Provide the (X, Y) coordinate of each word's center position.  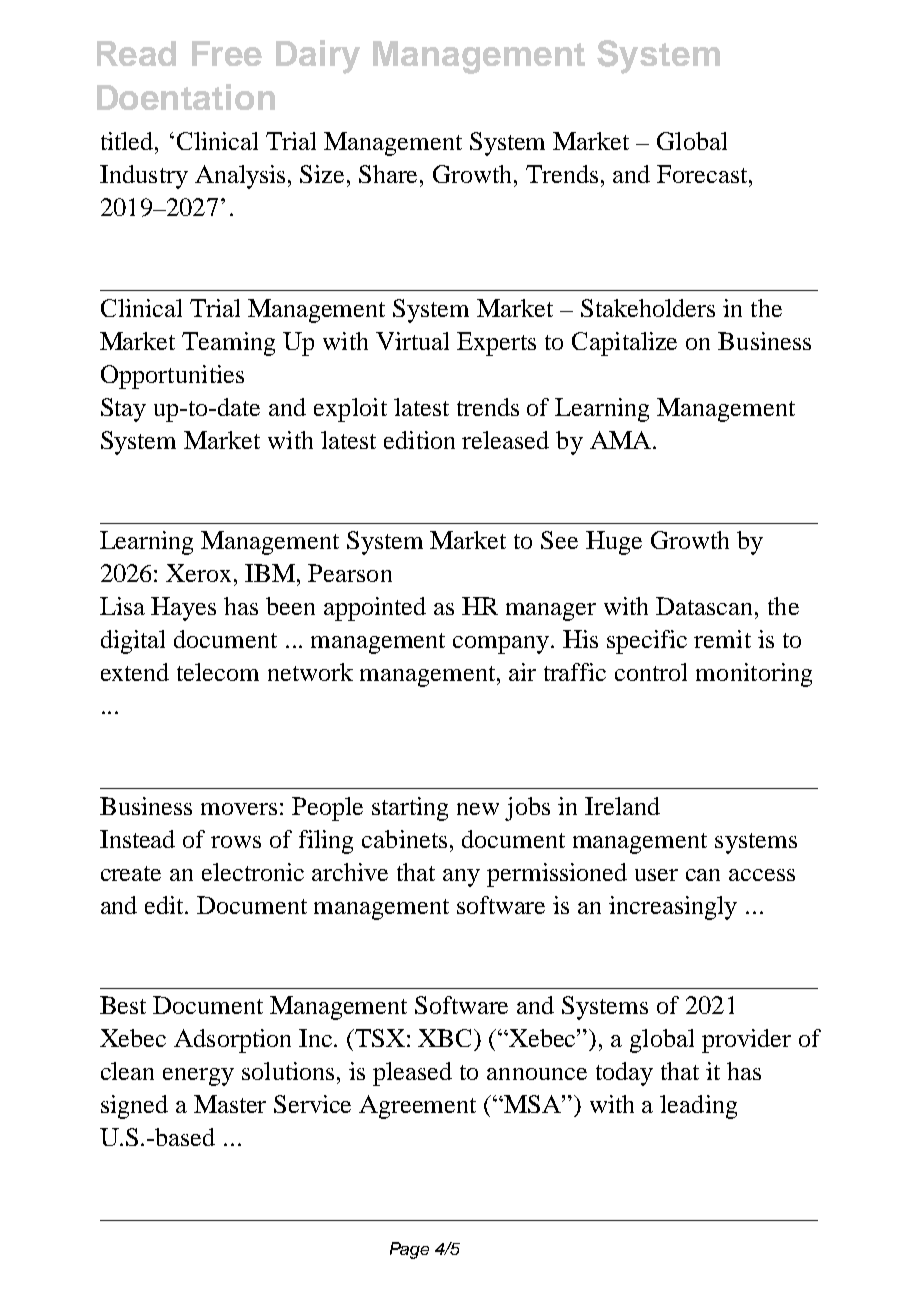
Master (230, 1104)
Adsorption (232, 1041)
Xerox (200, 573)
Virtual (412, 341)
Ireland (622, 806)
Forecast (703, 174)
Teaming (228, 344)
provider (746, 1041)
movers (239, 809)
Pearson (350, 573)
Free (227, 53)
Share (390, 174)
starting (410, 809)
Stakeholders (648, 308)
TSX (379, 1038)
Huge (614, 543)
